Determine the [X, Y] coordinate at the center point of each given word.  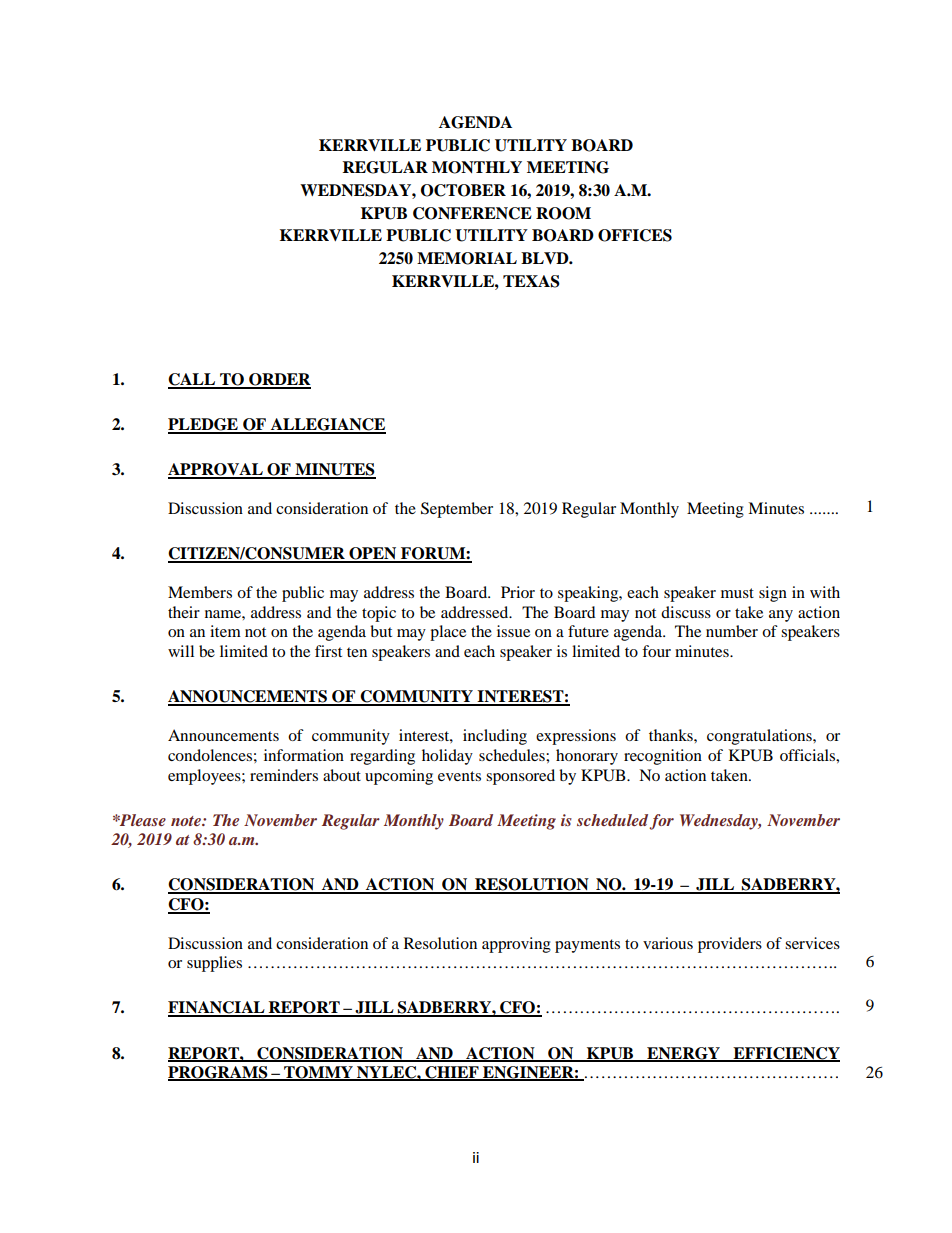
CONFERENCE [472, 213]
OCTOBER [463, 190]
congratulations [760, 737]
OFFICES [635, 235]
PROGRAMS [219, 1073]
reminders [284, 775]
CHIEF [452, 1073]
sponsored [520, 777]
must [737, 593]
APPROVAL [216, 470]
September [457, 510]
